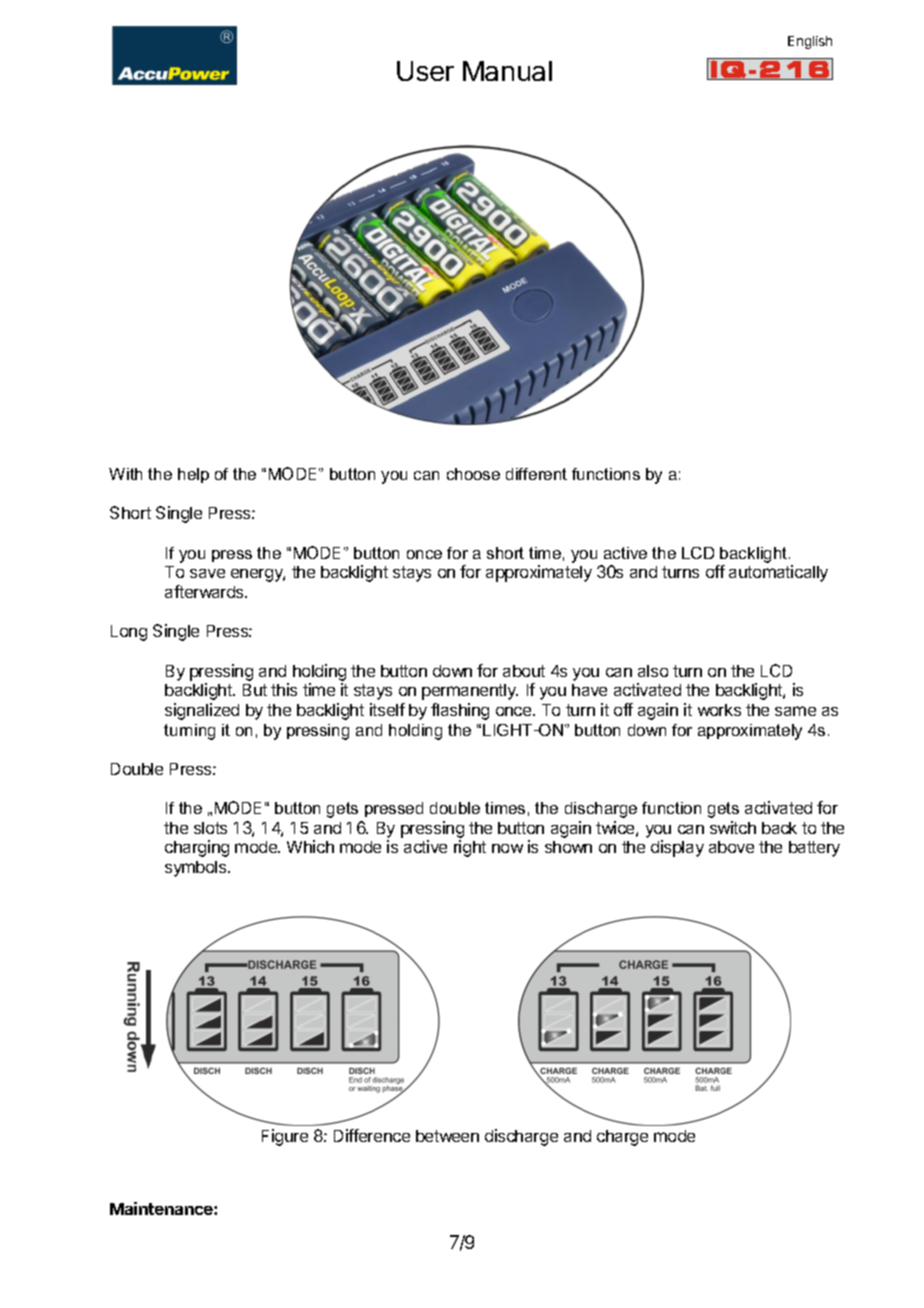 This screenshot has width=924, height=1308. I want to click on between, so click(447, 1136).
